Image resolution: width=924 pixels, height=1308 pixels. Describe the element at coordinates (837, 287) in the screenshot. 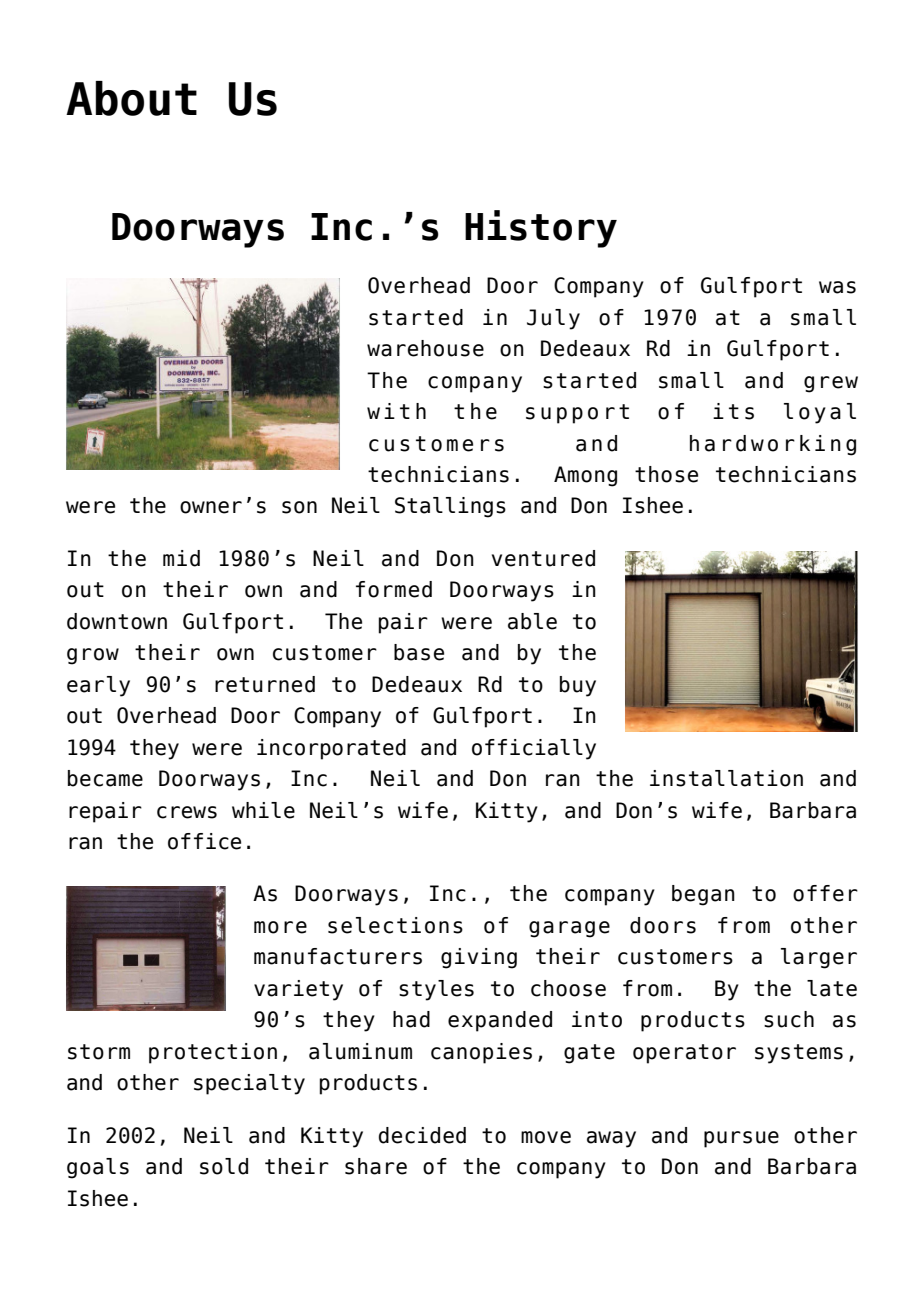

I see `was` at that location.
